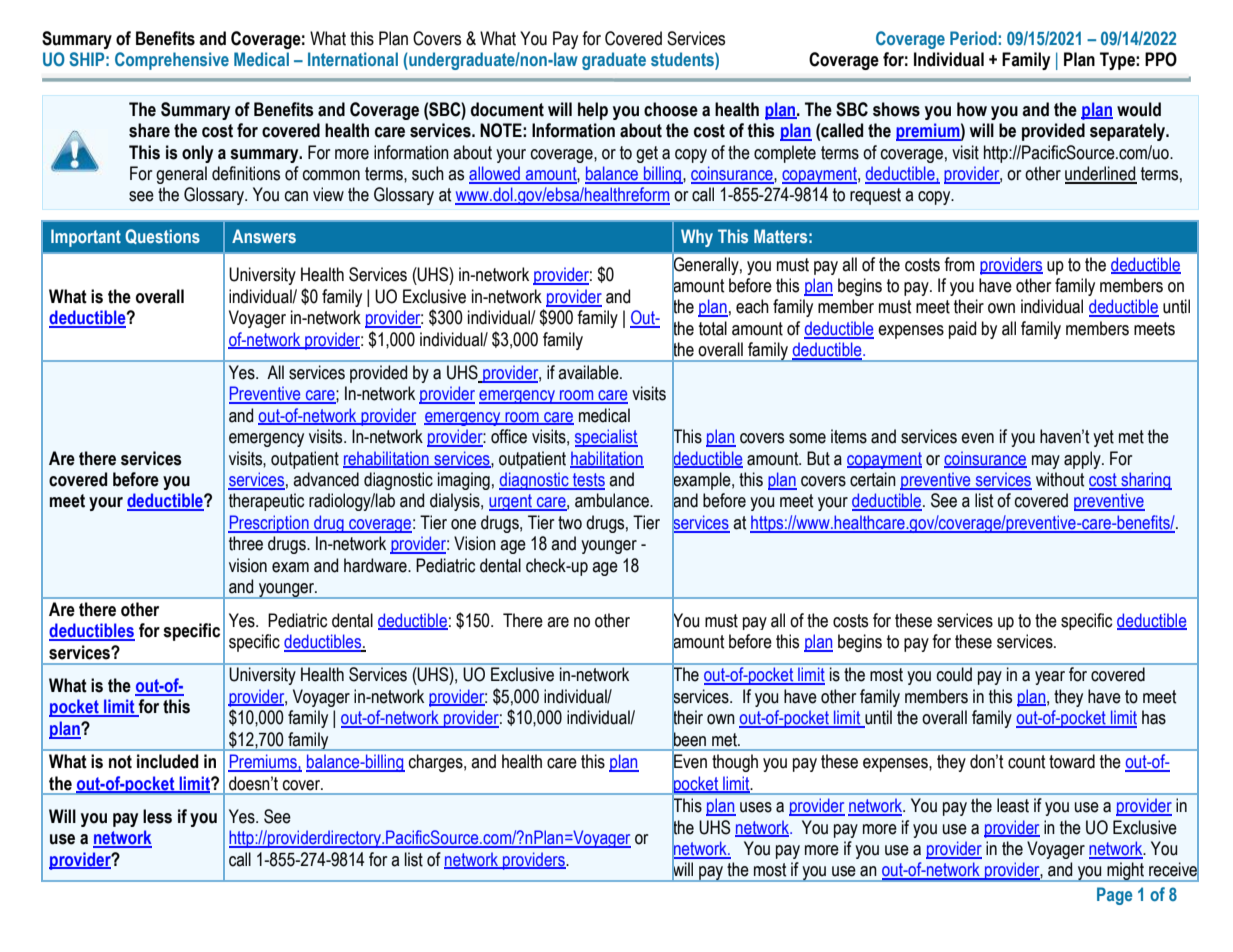 This screenshot has height=952, width=1233. I want to click on help, so click(593, 111).
